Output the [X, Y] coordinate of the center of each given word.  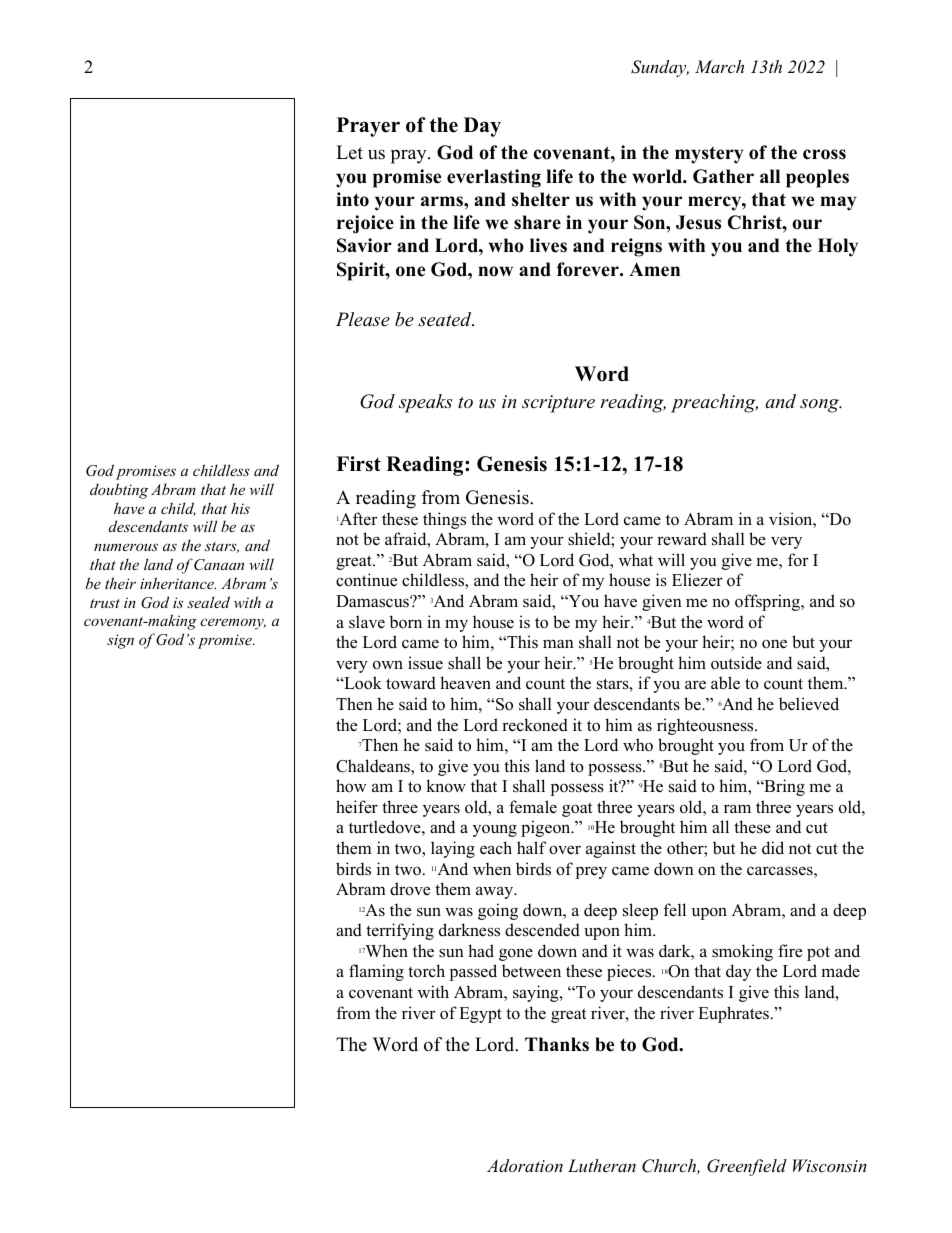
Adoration [525, 1165]
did [773, 848]
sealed [208, 602]
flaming [376, 972]
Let [349, 152]
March [719, 66]
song [821, 406]
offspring [768, 602]
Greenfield [747, 1167]
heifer [357, 807]
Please [363, 319]
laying [453, 849]
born [405, 622]
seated [446, 319]
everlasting [494, 178]
